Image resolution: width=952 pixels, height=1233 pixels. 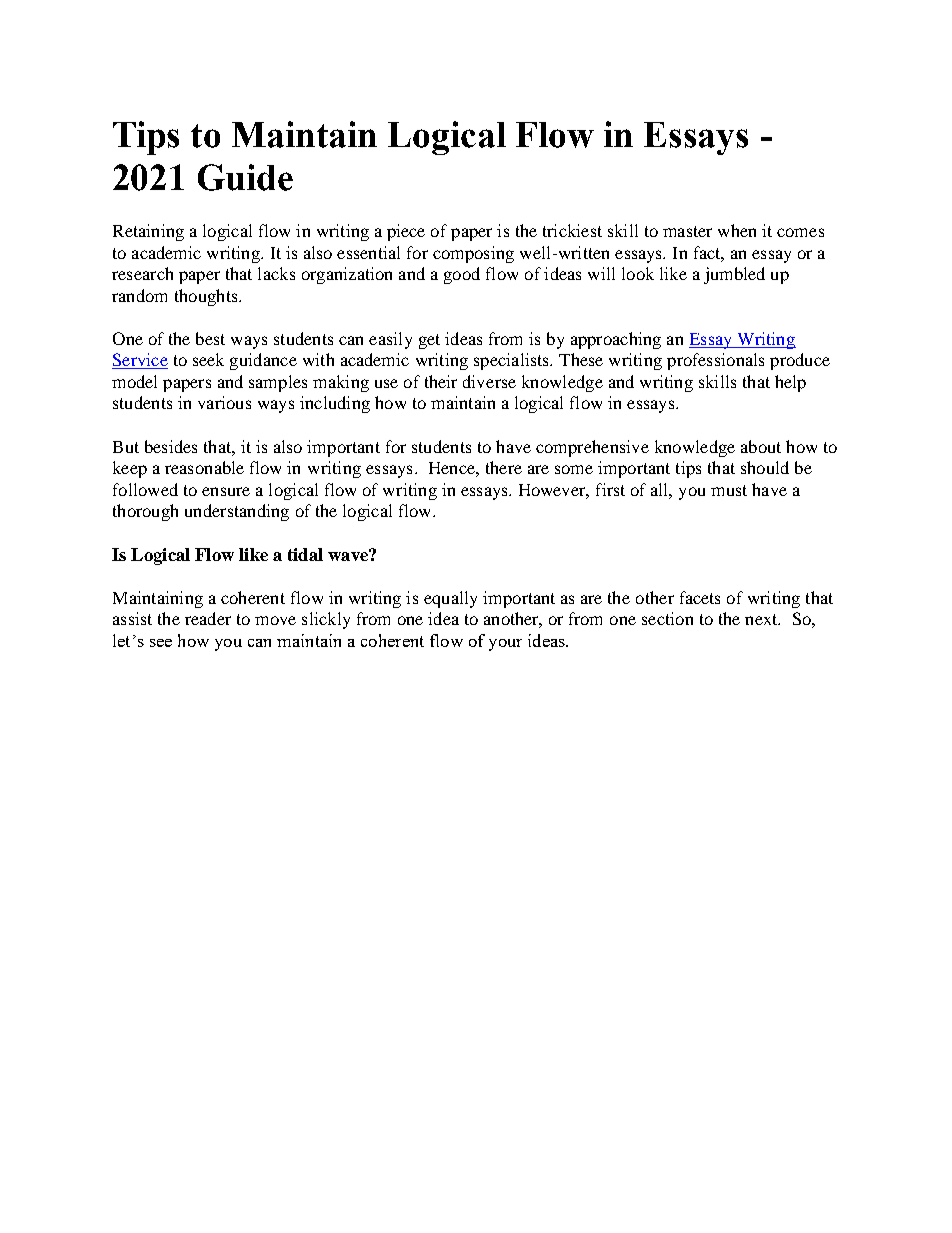 What do you see at coordinates (224, 402) in the screenshot?
I see `various` at bounding box center [224, 402].
